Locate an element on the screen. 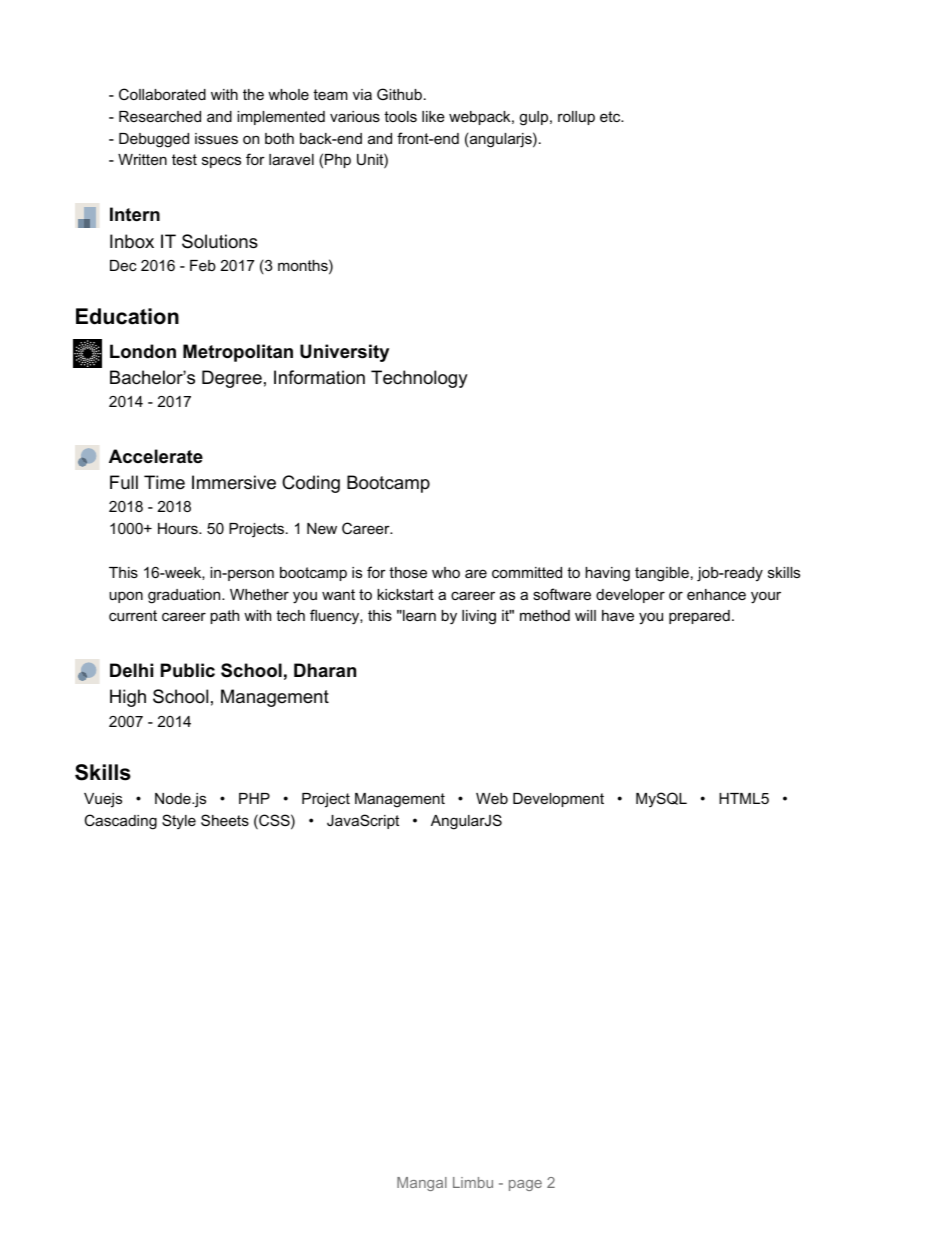  Style is located at coordinates (179, 821).
